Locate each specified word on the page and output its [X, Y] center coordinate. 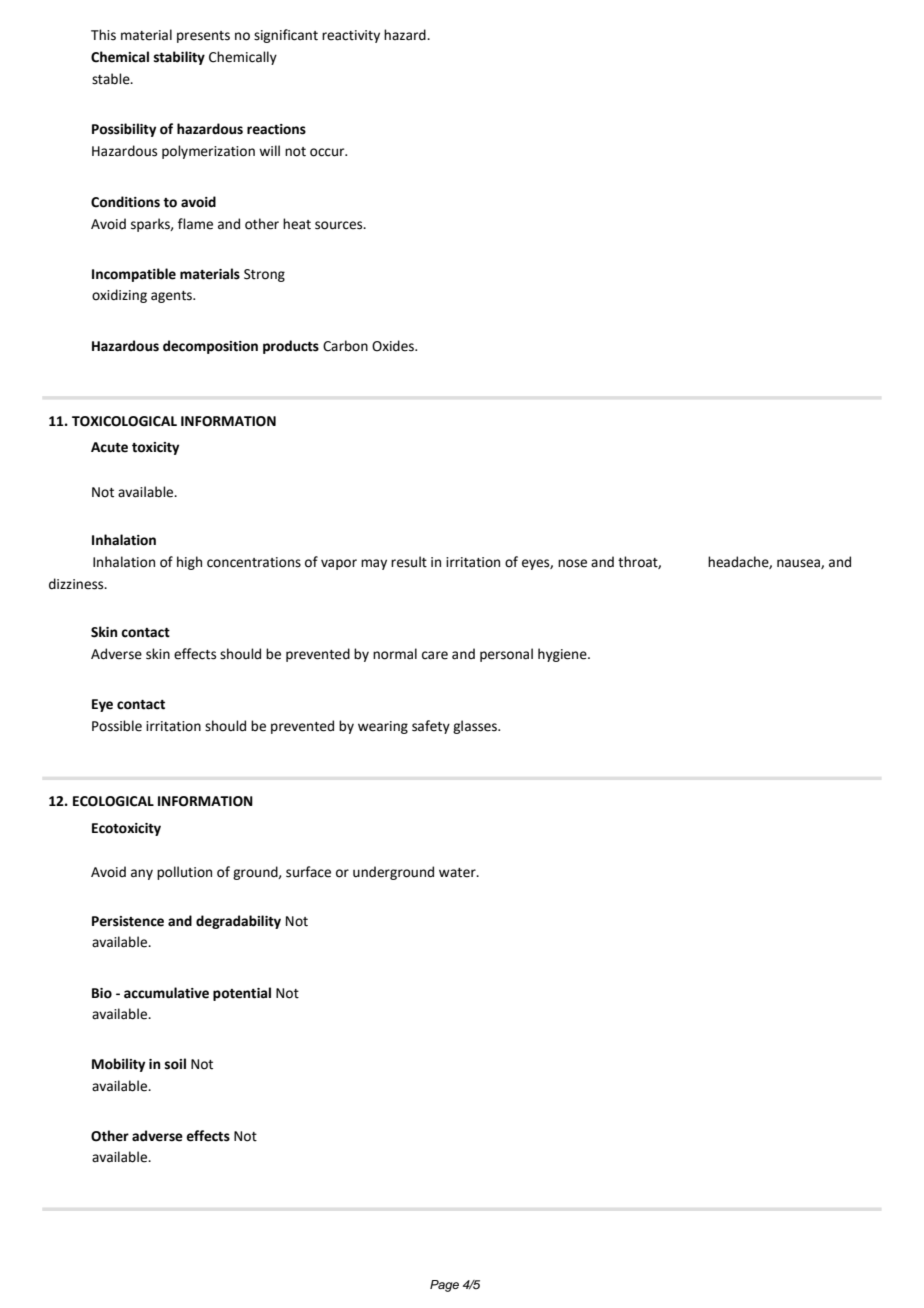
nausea [799, 564]
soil [175, 1064]
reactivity [351, 36]
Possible [117, 726]
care [435, 655]
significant [286, 36]
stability [179, 58]
